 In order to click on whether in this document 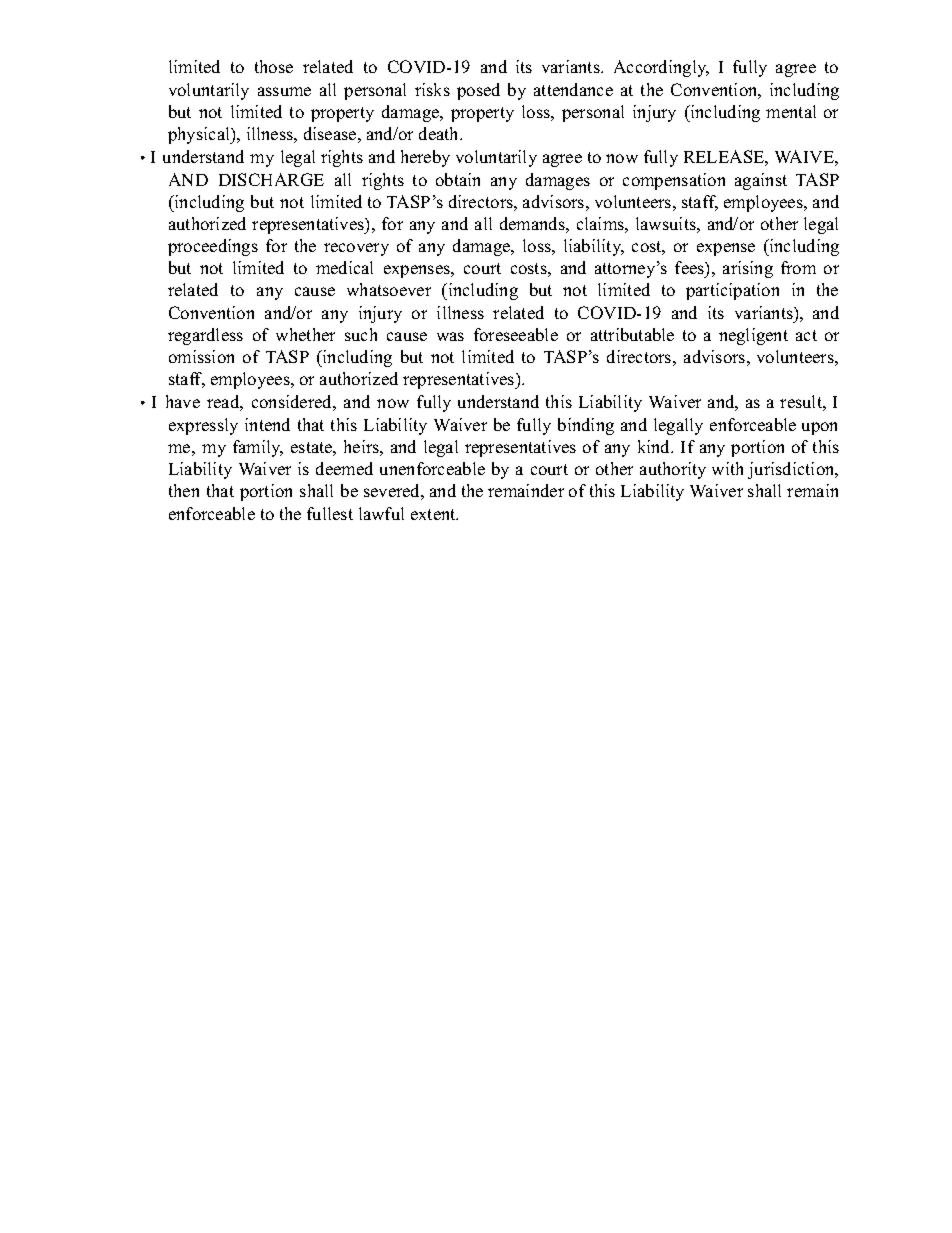, I will do `click(305, 334)`.
